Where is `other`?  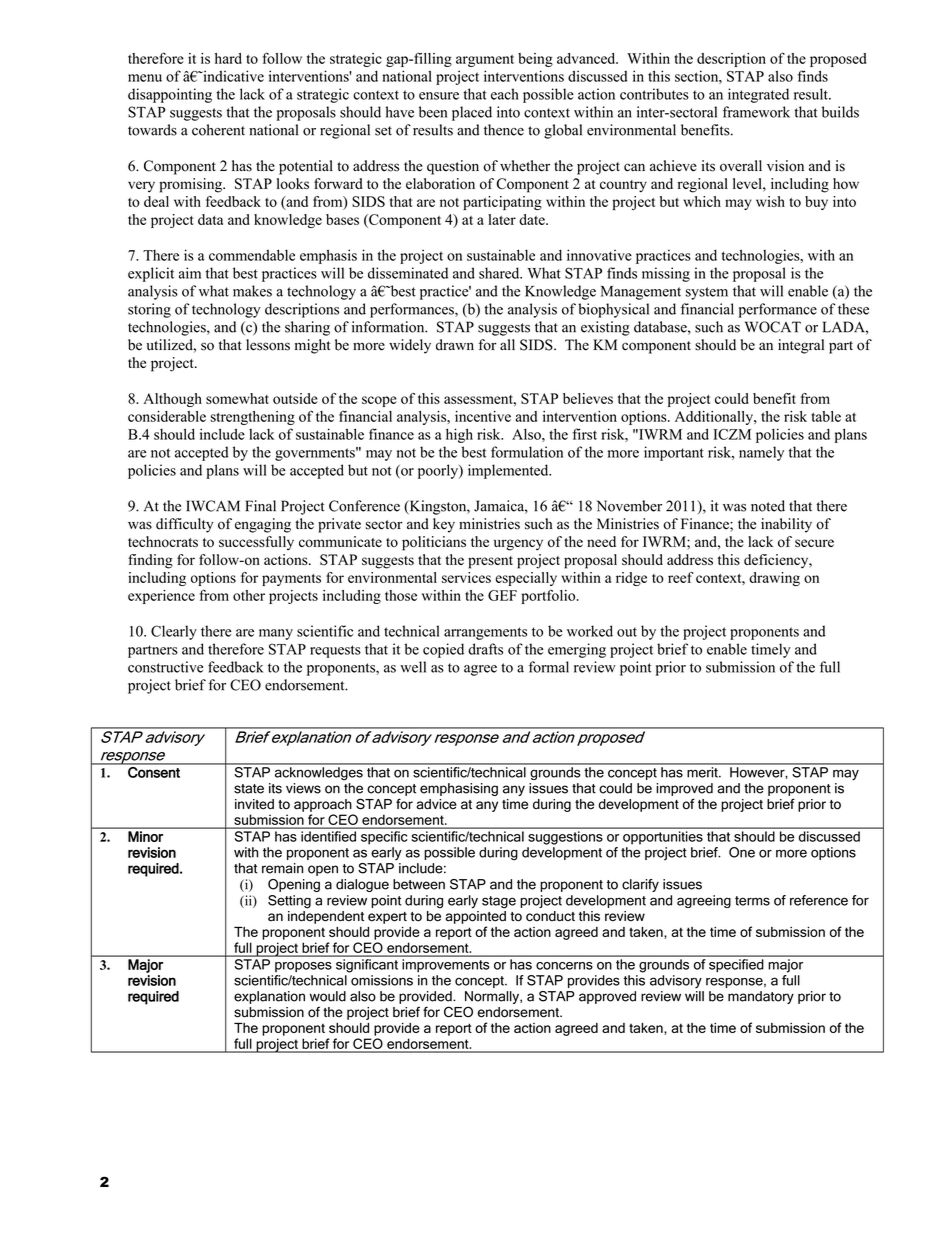 other is located at coordinates (249, 595).
